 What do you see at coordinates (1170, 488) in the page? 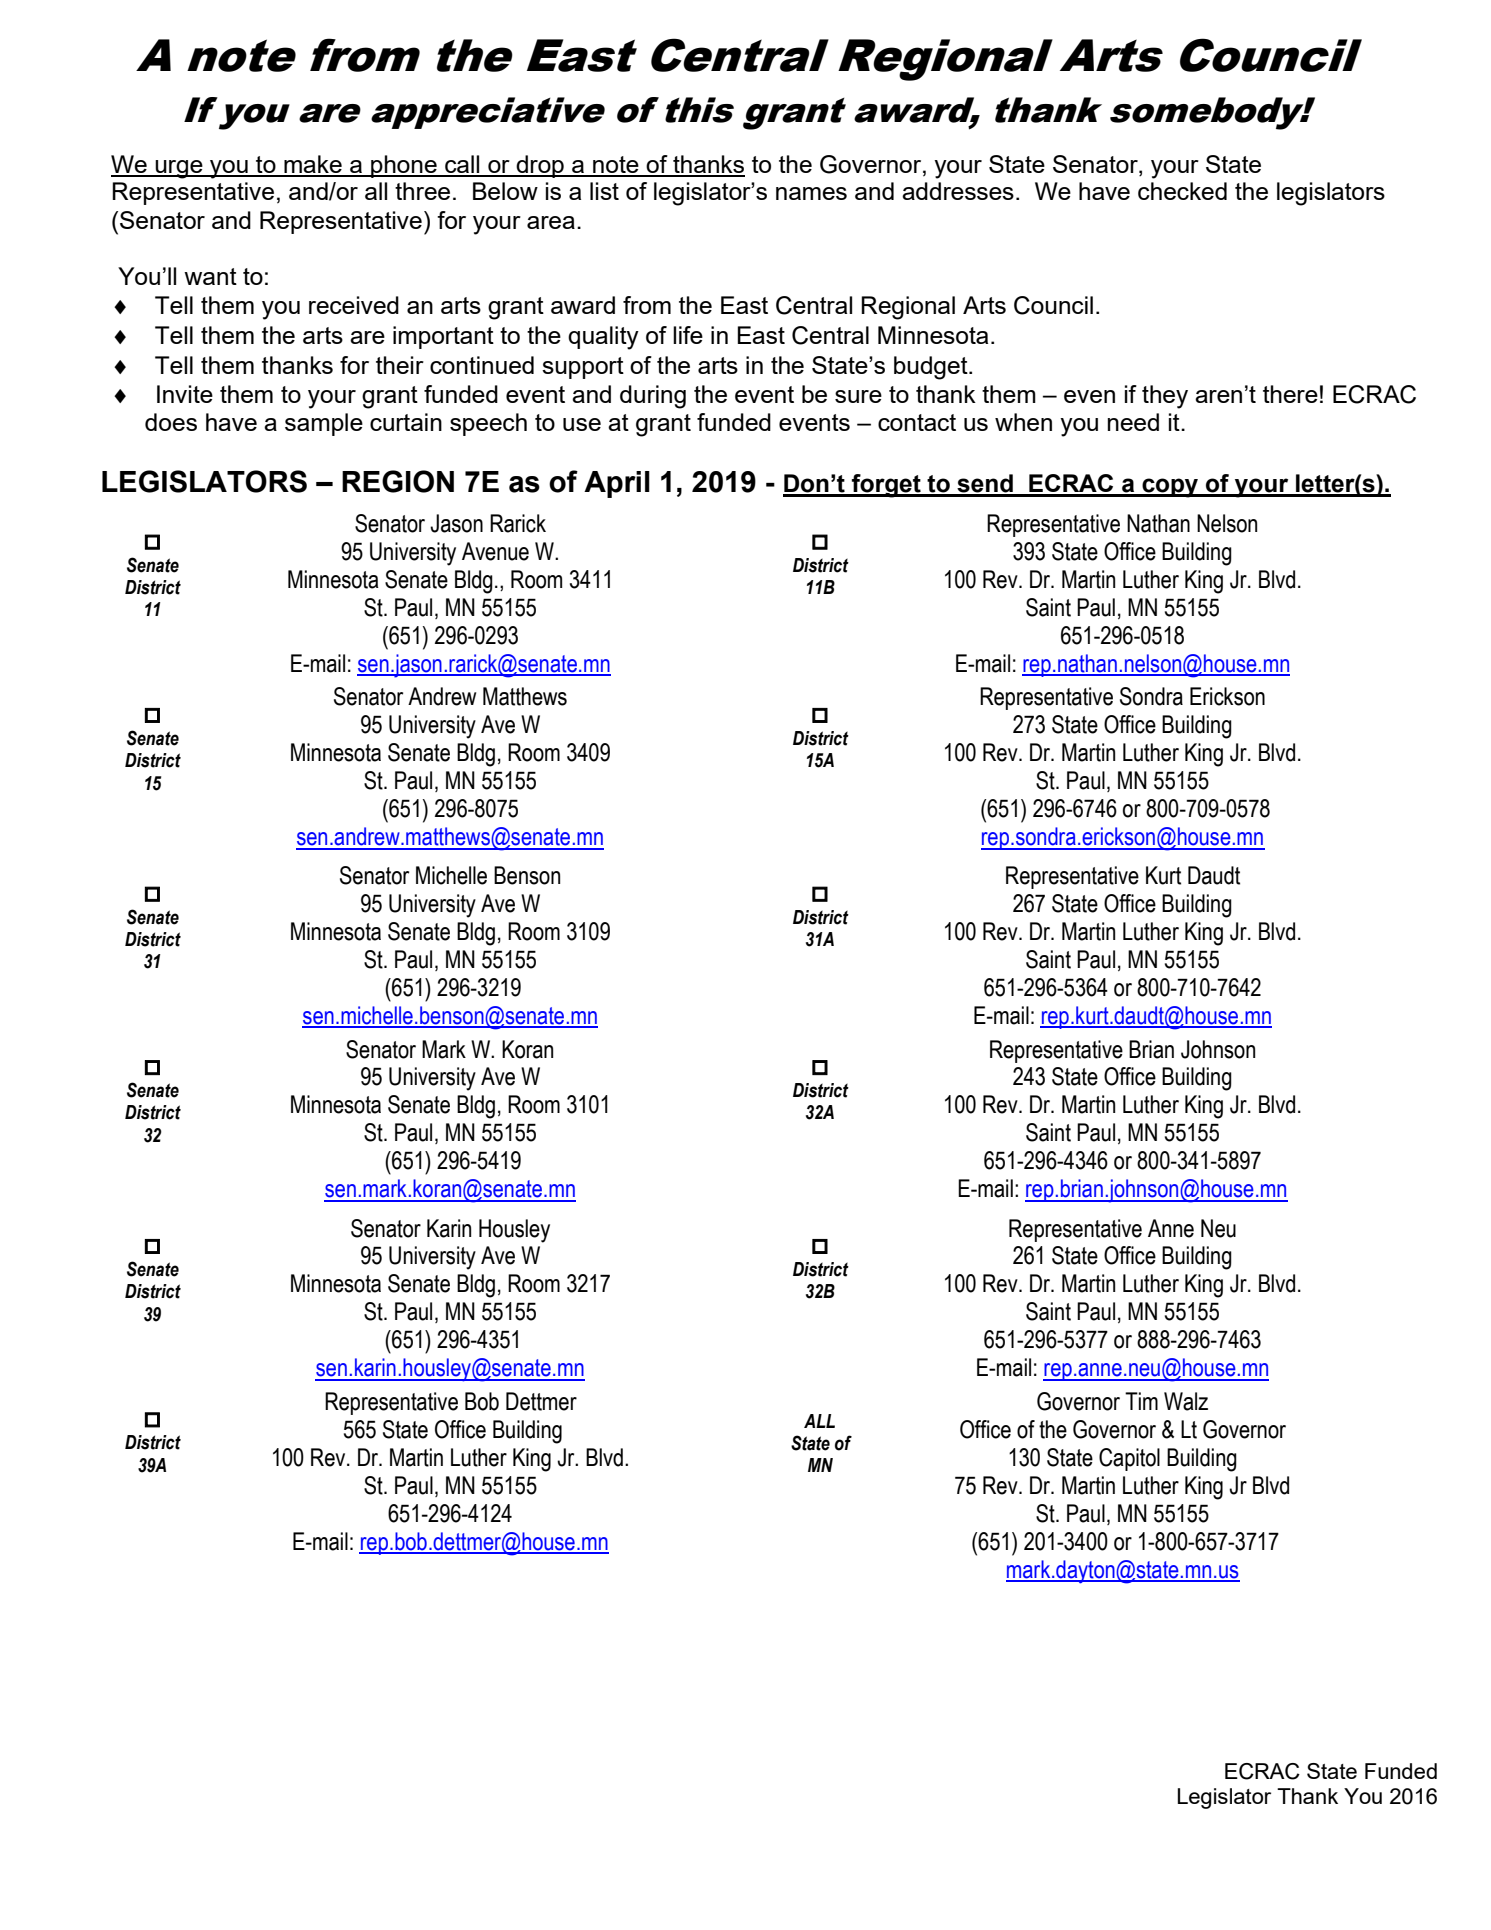
I see `copy` at bounding box center [1170, 488].
